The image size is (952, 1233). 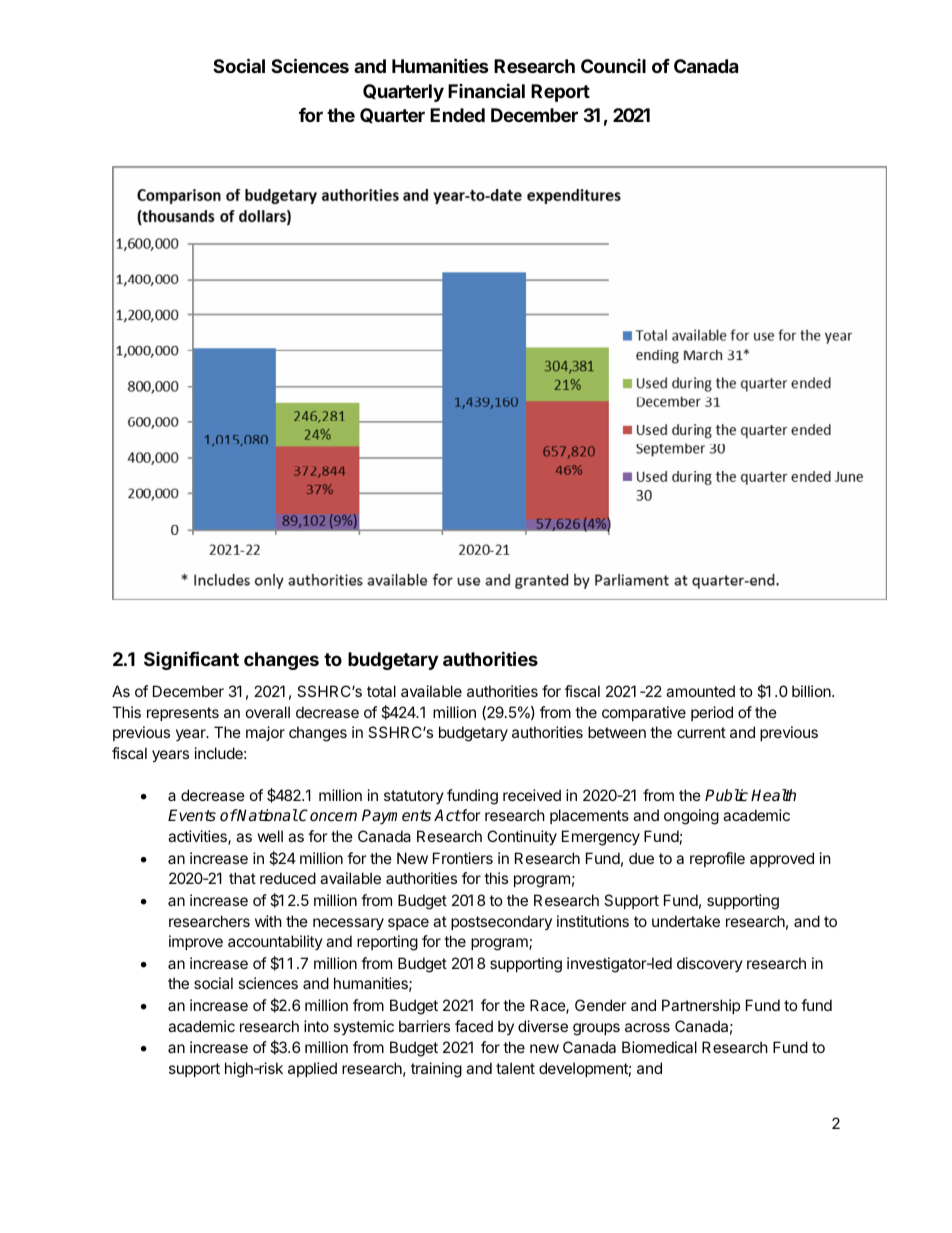 I want to click on overall, so click(x=268, y=712).
